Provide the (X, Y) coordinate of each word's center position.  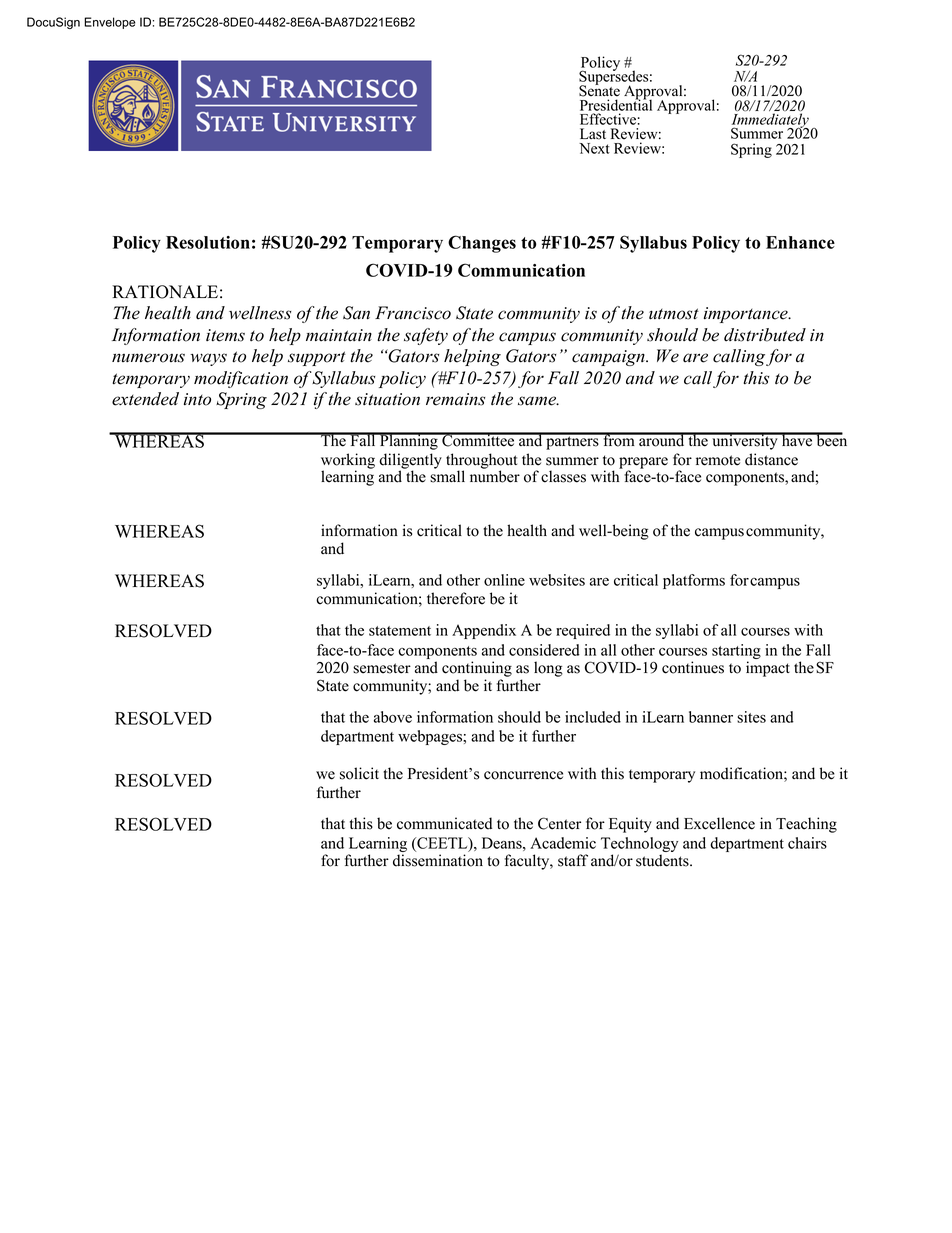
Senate (599, 90)
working (348, 462)
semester (382, 668)
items (225, 335)
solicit (359, 773)
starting (736, 653)
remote (718, 460)
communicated (444, 823)
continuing (477, 669)
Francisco (413, 313)
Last (593, 134)
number (495, 475)
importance (747, 315)
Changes (482, 244)
